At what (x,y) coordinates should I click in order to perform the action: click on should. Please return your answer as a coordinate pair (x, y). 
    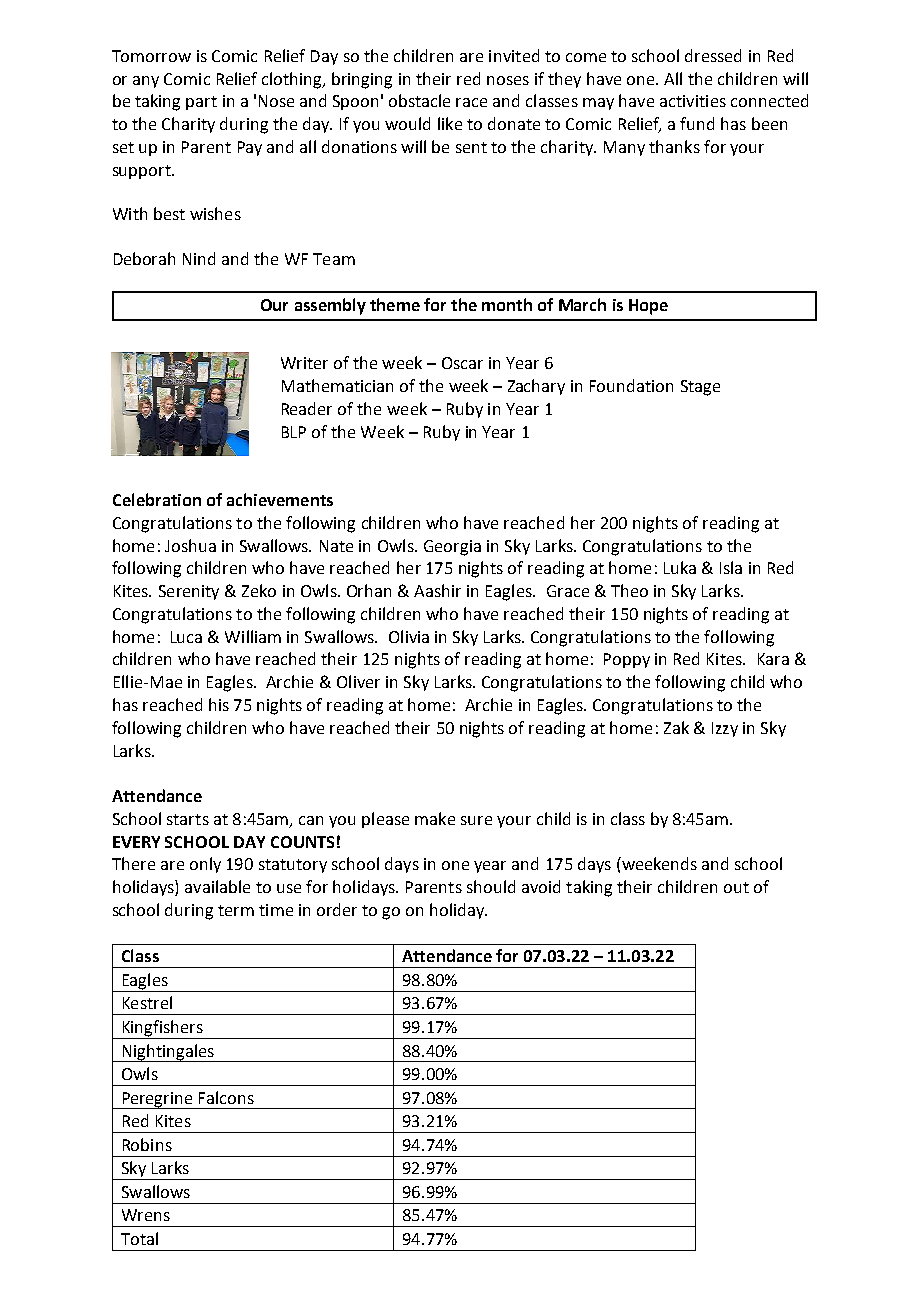
    Looking at the image, I should click on (491, 886).
